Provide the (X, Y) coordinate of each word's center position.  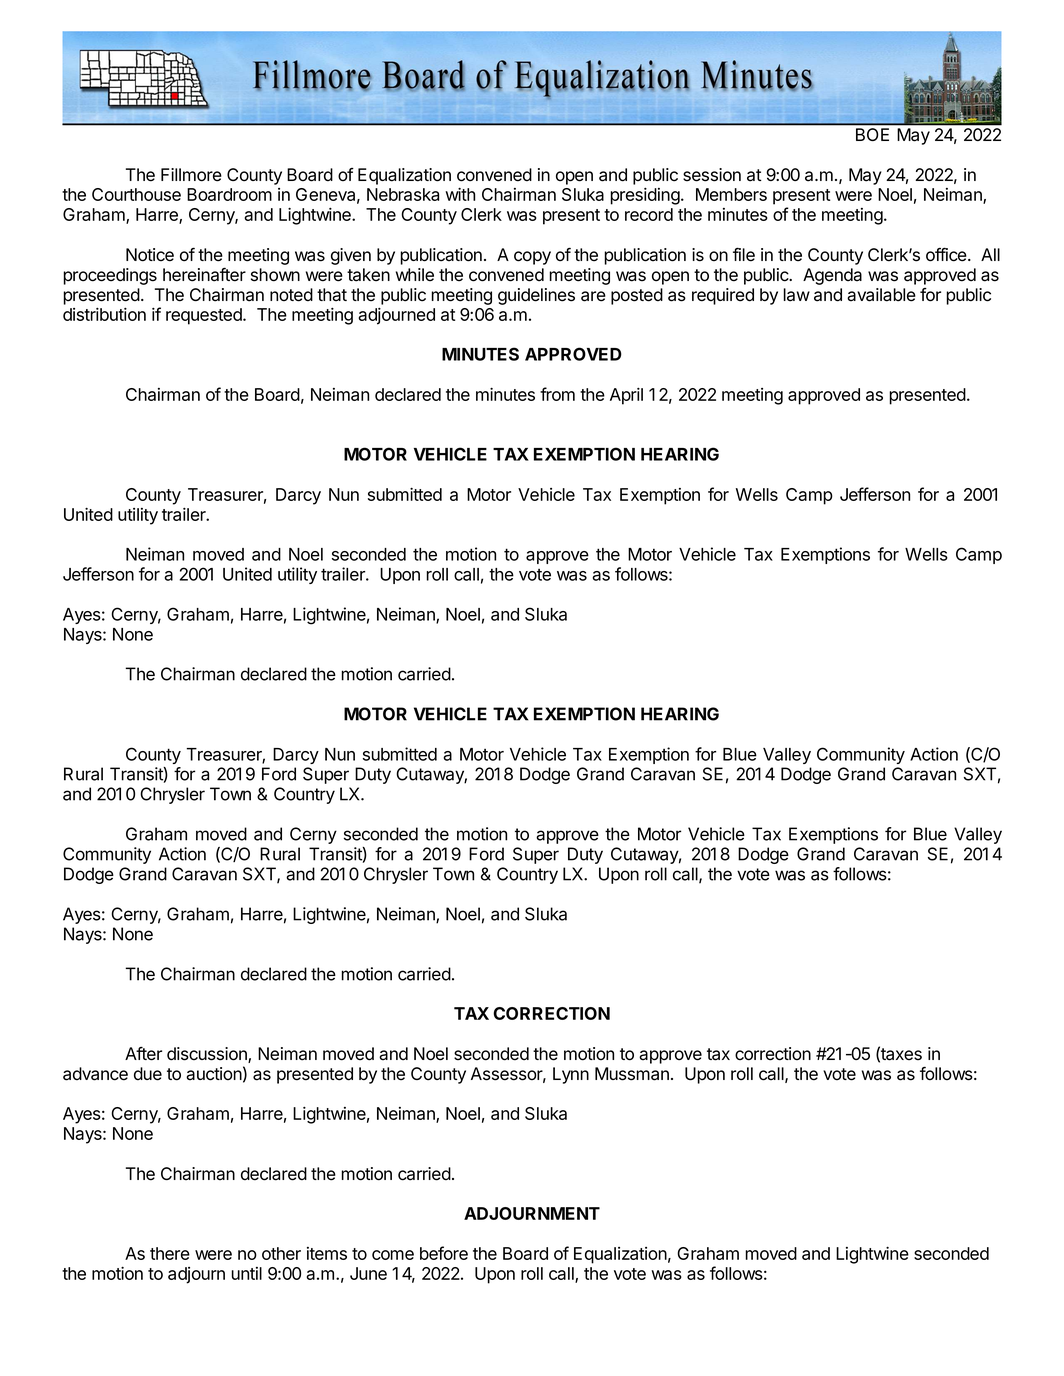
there (170, 1253)
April (626, 396)
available (881, 295)
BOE (872, 134)
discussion (208, 1055)
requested (205, 316)
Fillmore (191, 175)
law (797, 295)
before (444, 1253)
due (148, 1074)
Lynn (571, 1075)
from (557, 394)
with (460, 194)
